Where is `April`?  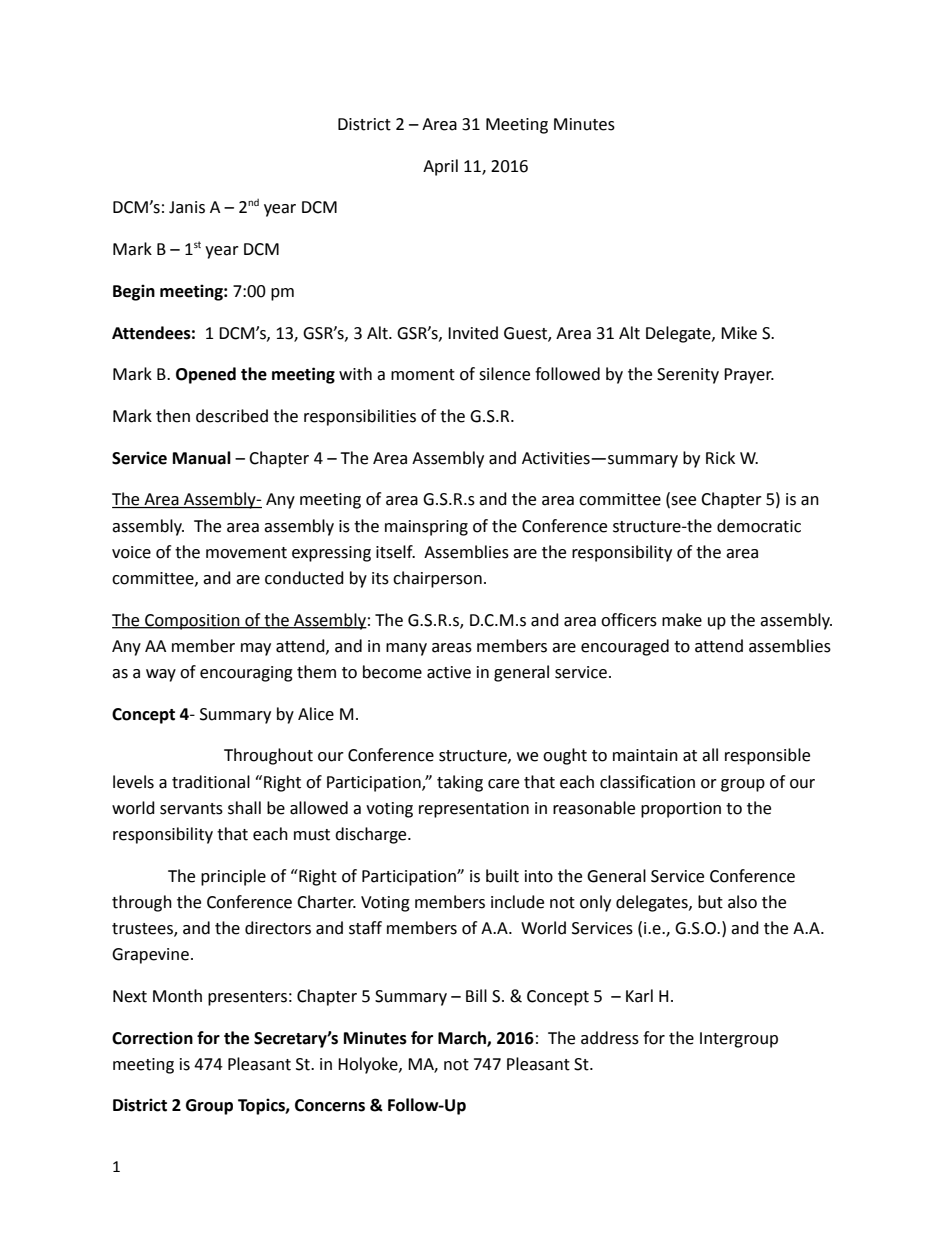
April is located at coordinates (440, 167).
